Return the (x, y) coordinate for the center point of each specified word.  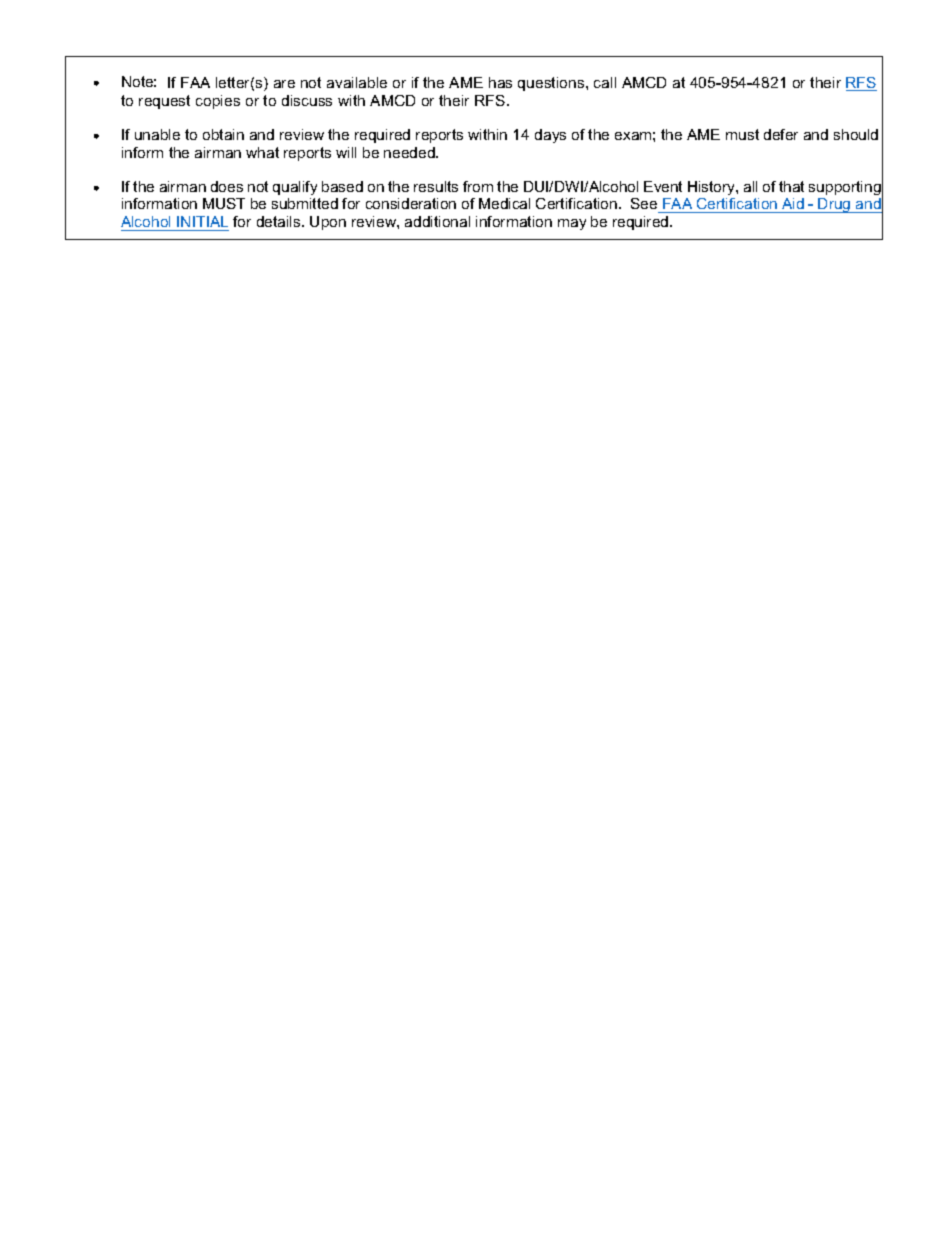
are (284, 84)
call (605, 82)
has (500, 82)
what (262, 152)
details (280, 221)
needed (410, 152)
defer (781, 134)
